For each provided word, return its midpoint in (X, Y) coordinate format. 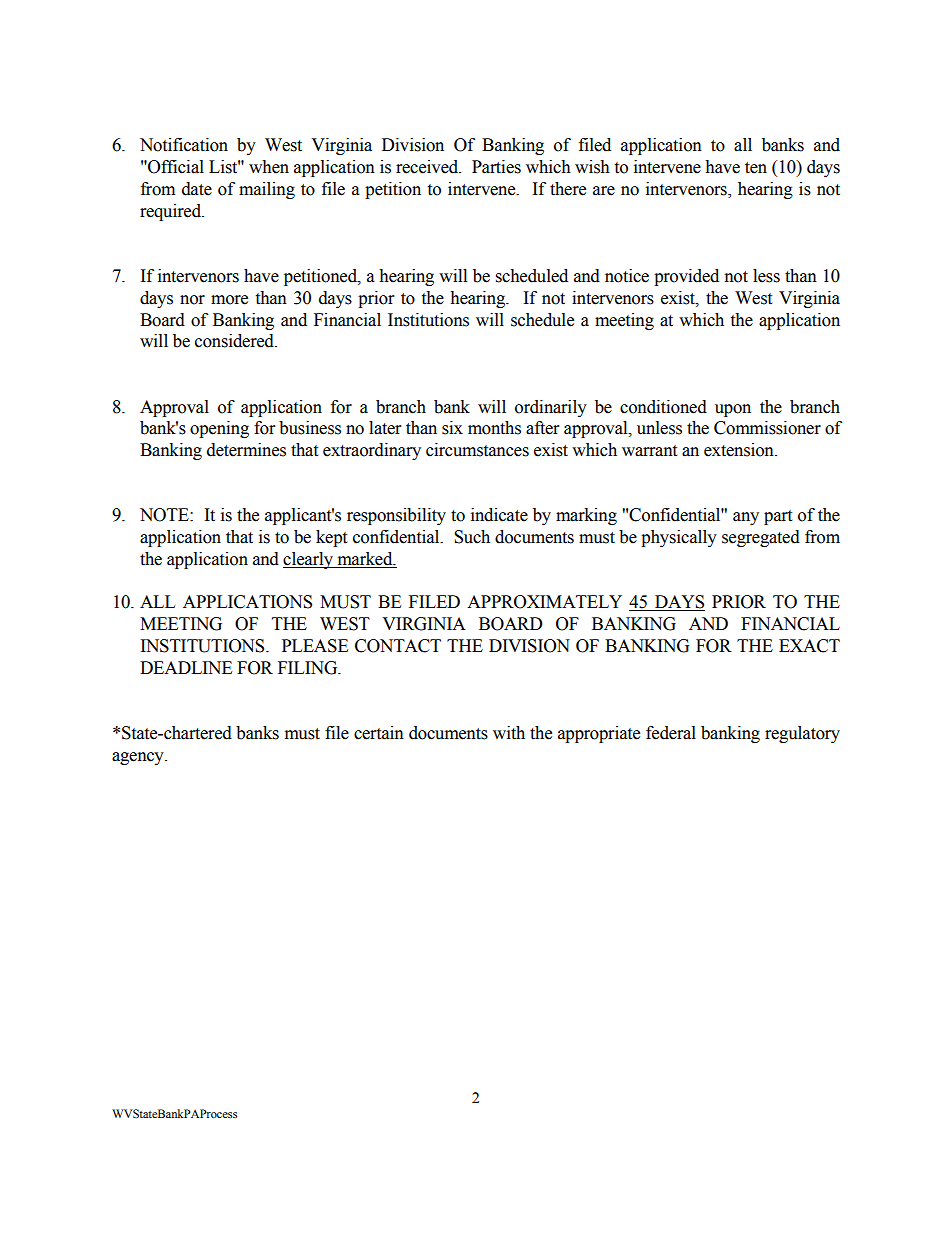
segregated (761, 538)
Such (472, 537)
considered (235, 341)
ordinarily (551, 408)
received (428, 167)
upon (733, 410)
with (509, 733)
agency (139, 758)
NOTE (165, 515)
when (269, 167)
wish (592, 167)
